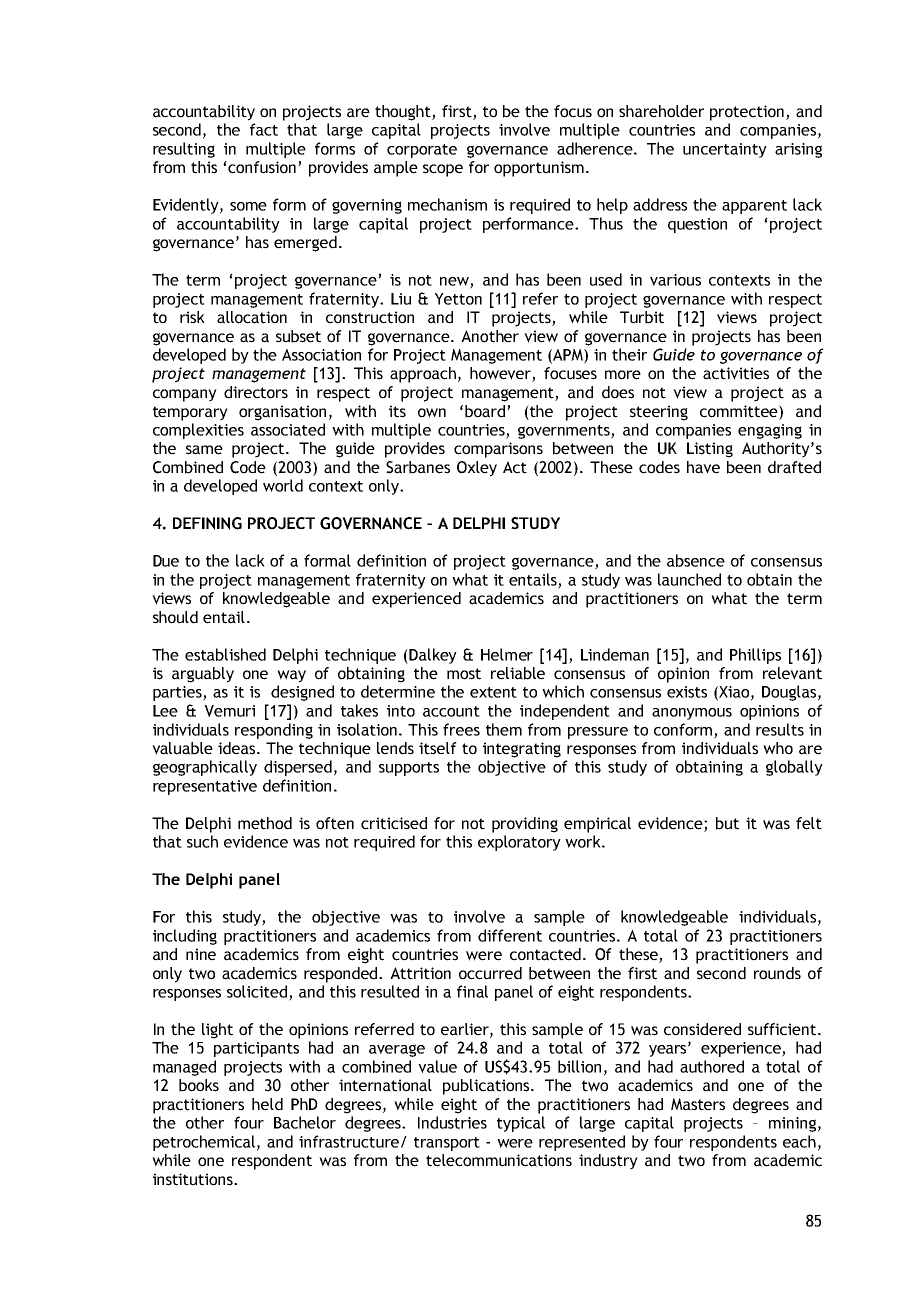  What do you see at coordinates (267, 1104) in the image?
I see `held` at bounding box center [267, 1104].
